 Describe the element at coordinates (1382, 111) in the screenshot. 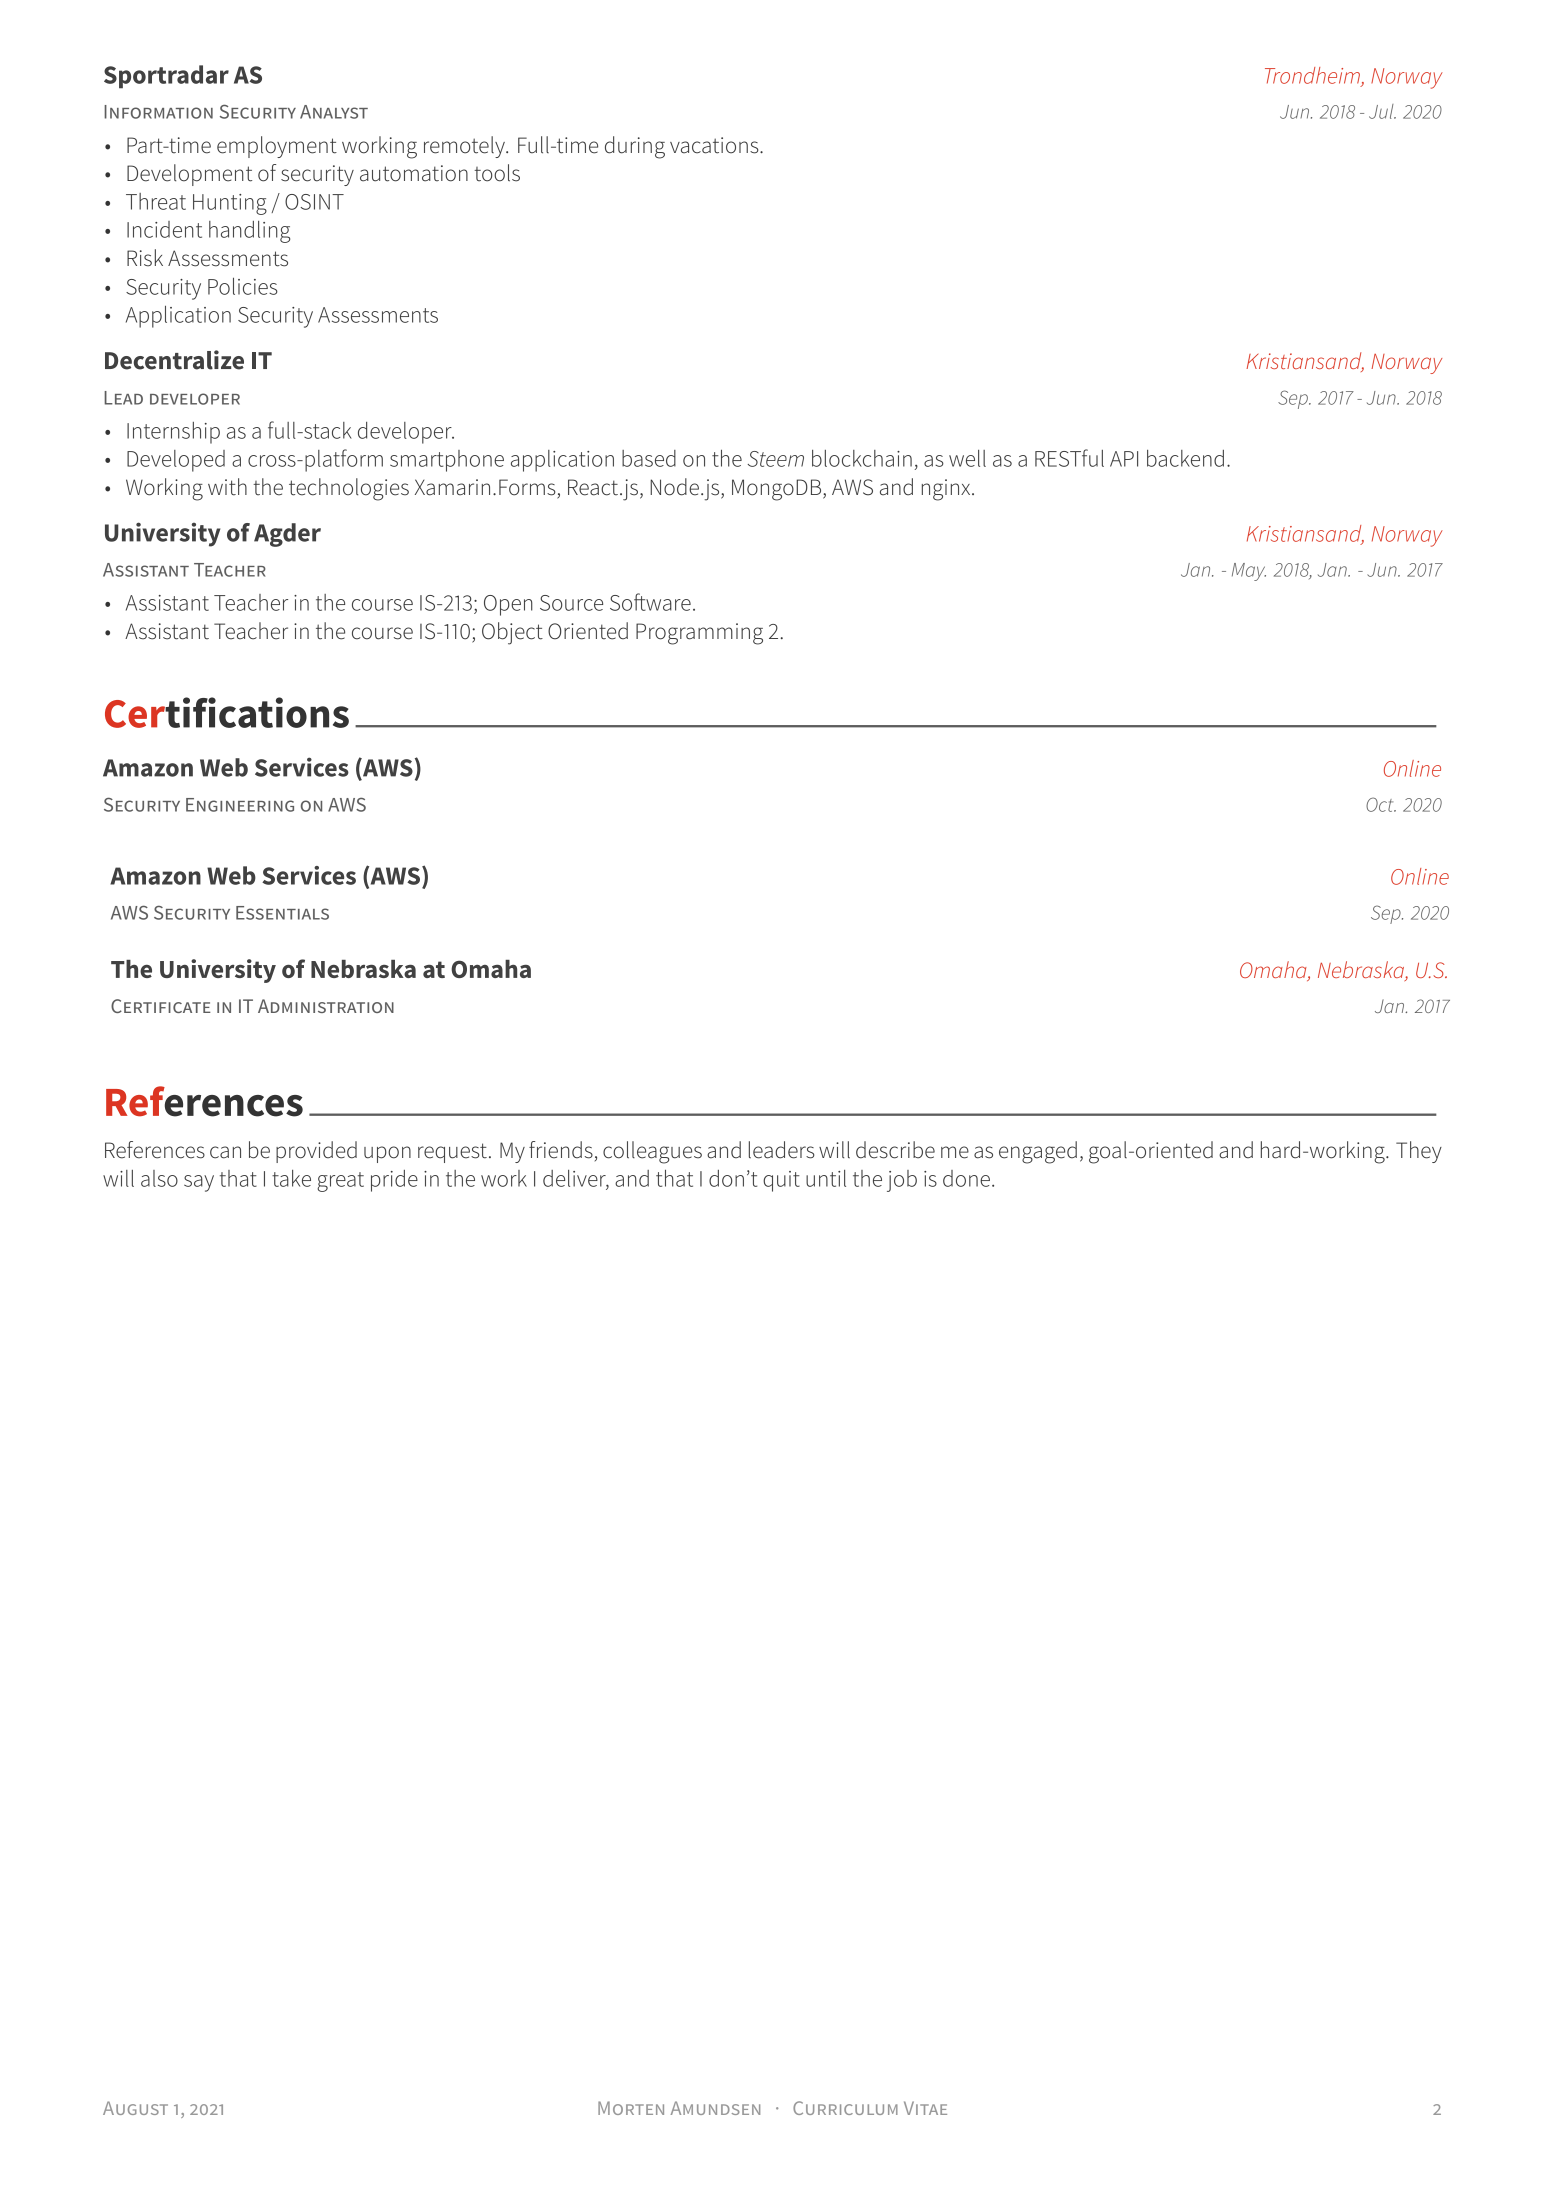

I see `Jul` at that location.
